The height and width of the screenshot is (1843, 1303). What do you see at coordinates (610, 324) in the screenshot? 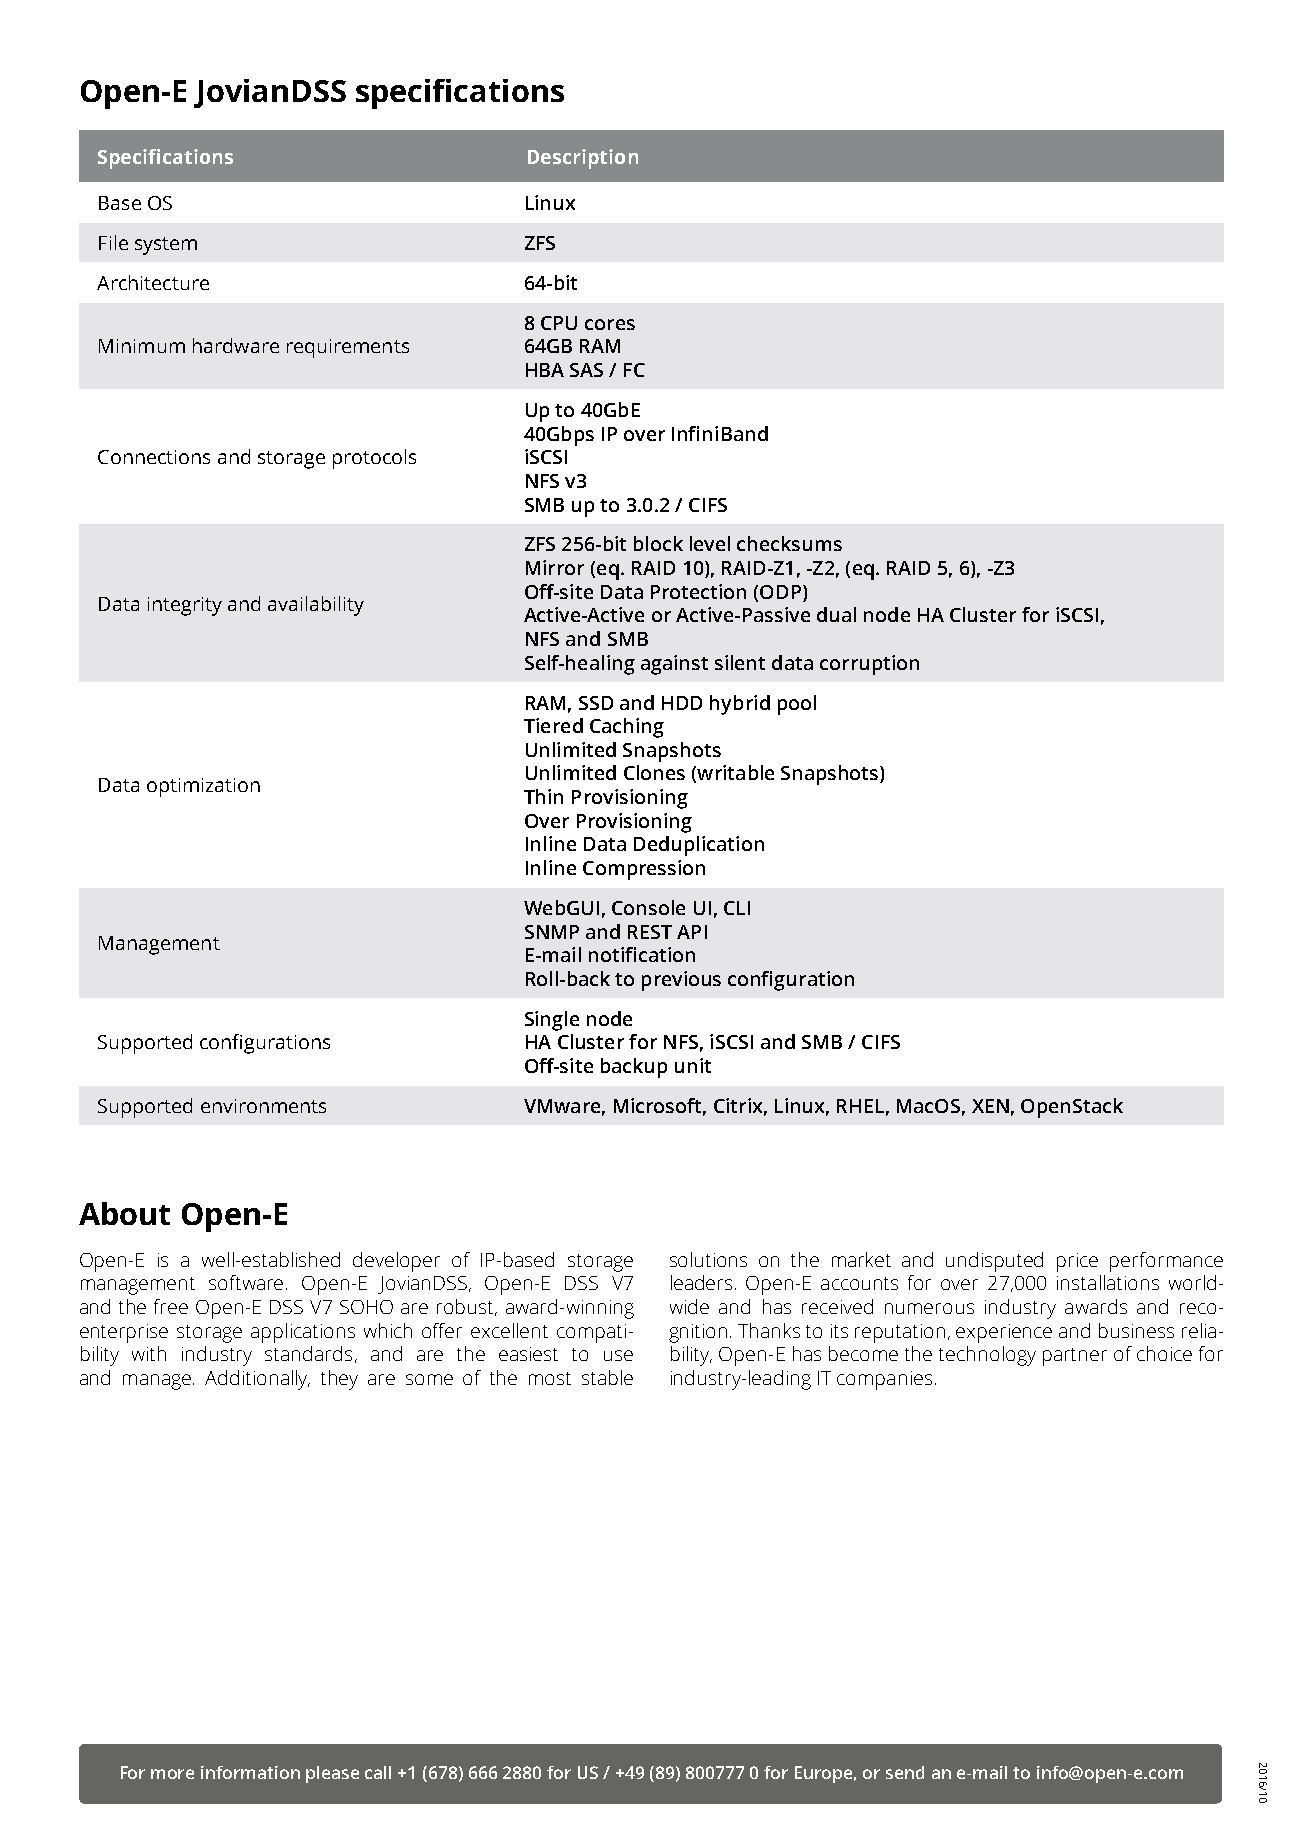
I see `cores` at bounding box center [610, 324].
